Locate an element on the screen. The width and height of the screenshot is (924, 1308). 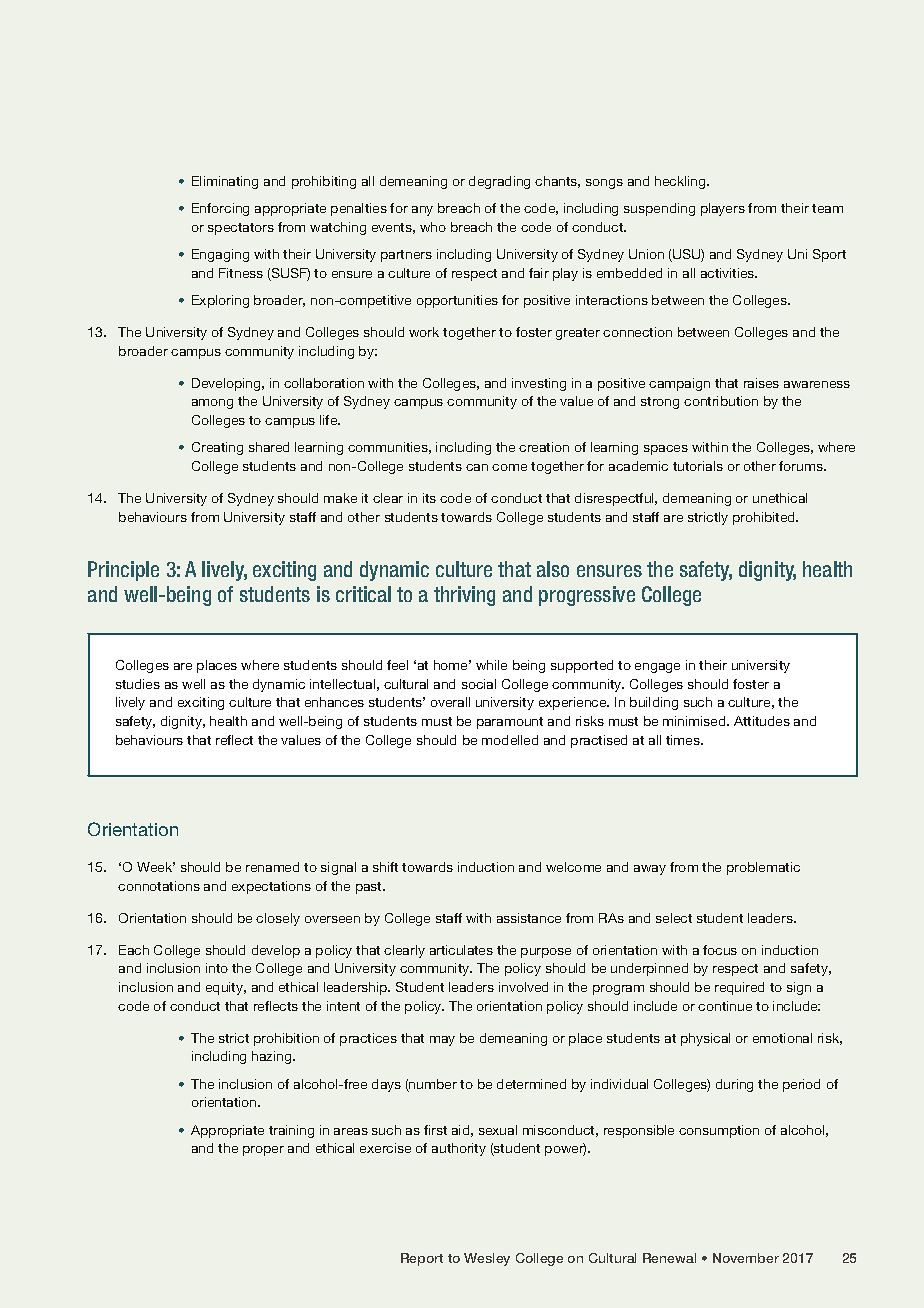
articulates is located at coordinates (461, 950).
